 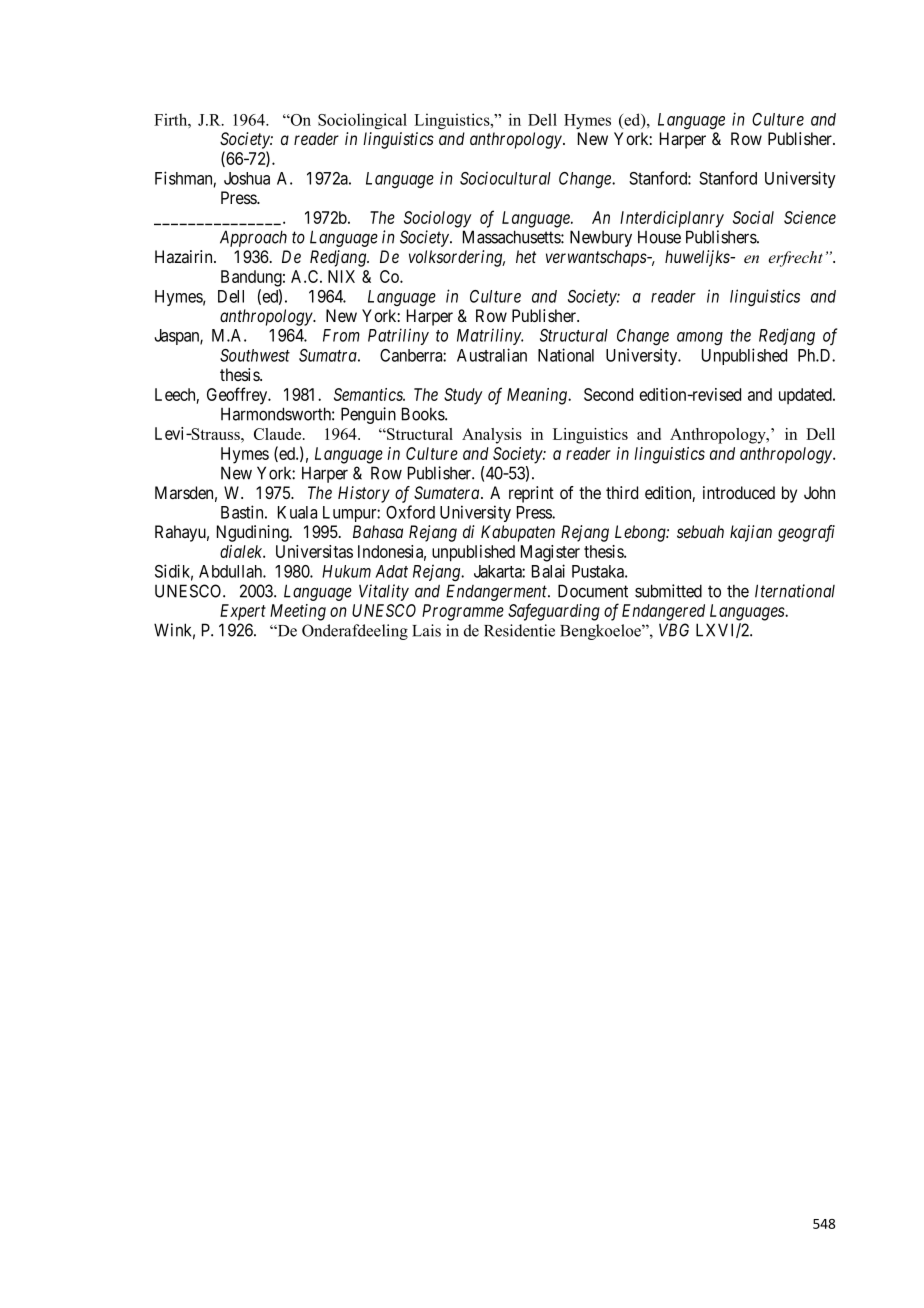 I want to click on updated, so click(x=806, y=396).
